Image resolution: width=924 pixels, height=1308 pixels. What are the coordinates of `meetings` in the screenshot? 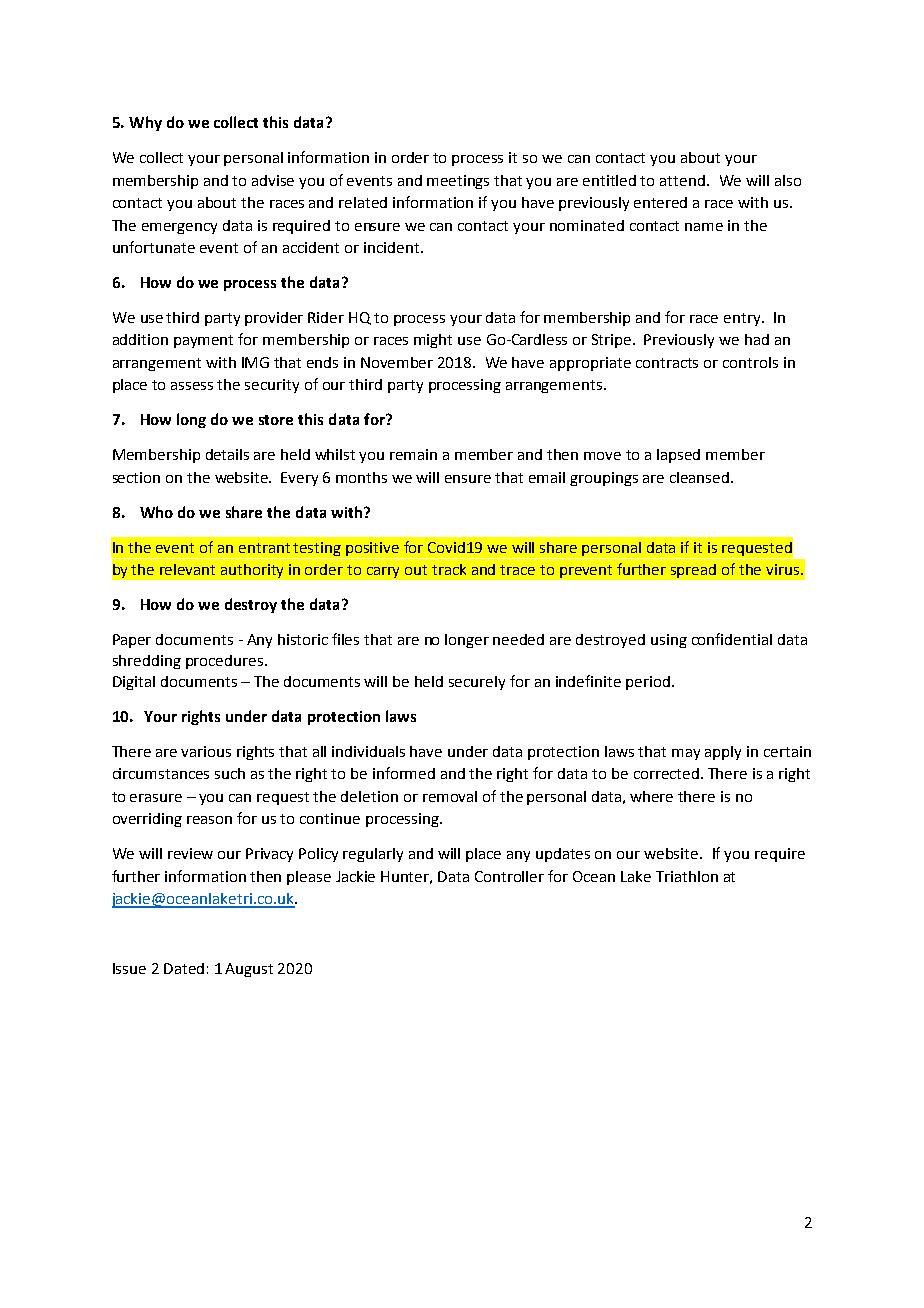 It's located at (458, 182).
